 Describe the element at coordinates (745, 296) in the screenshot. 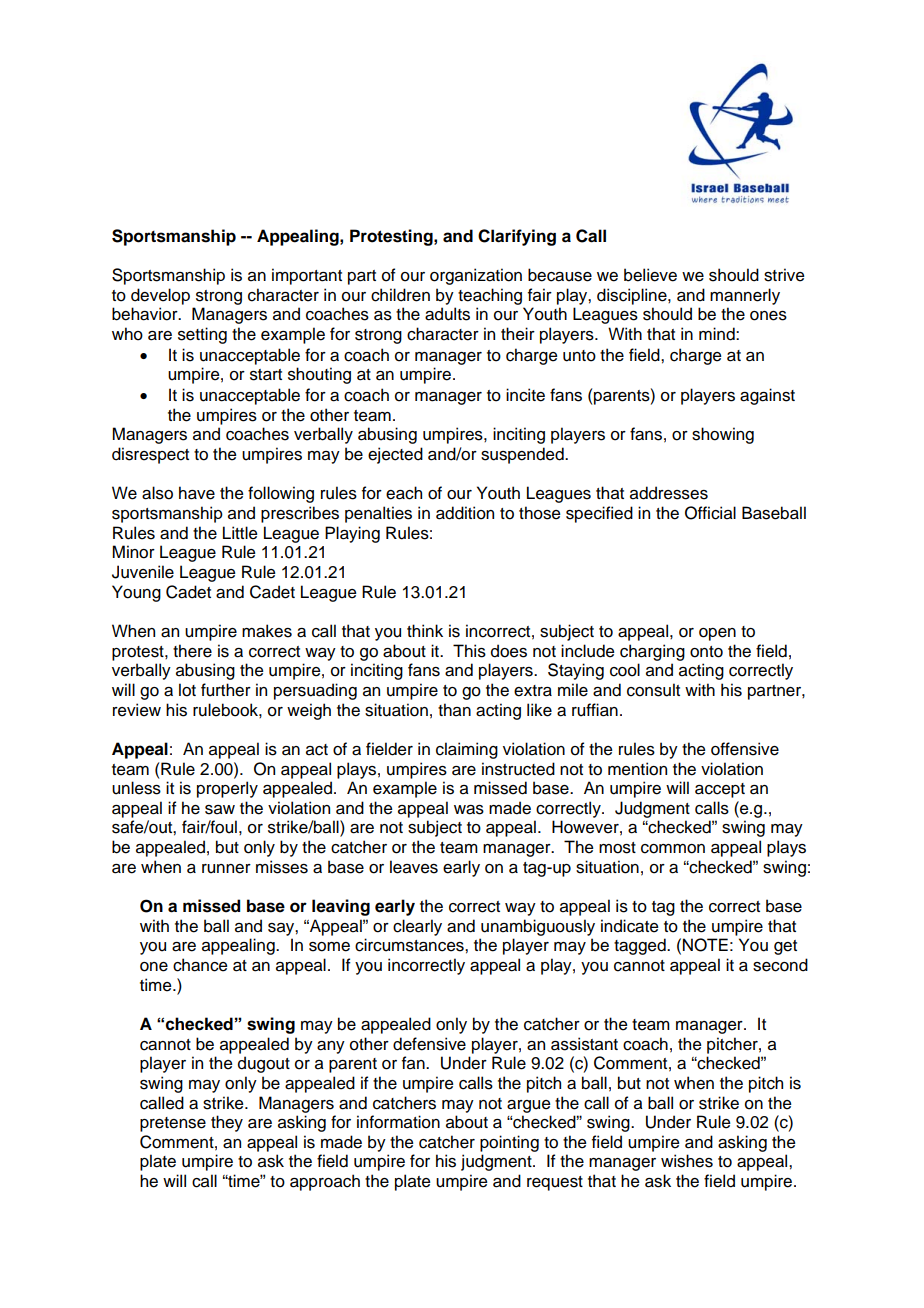

I see `mannerly` at that location.
